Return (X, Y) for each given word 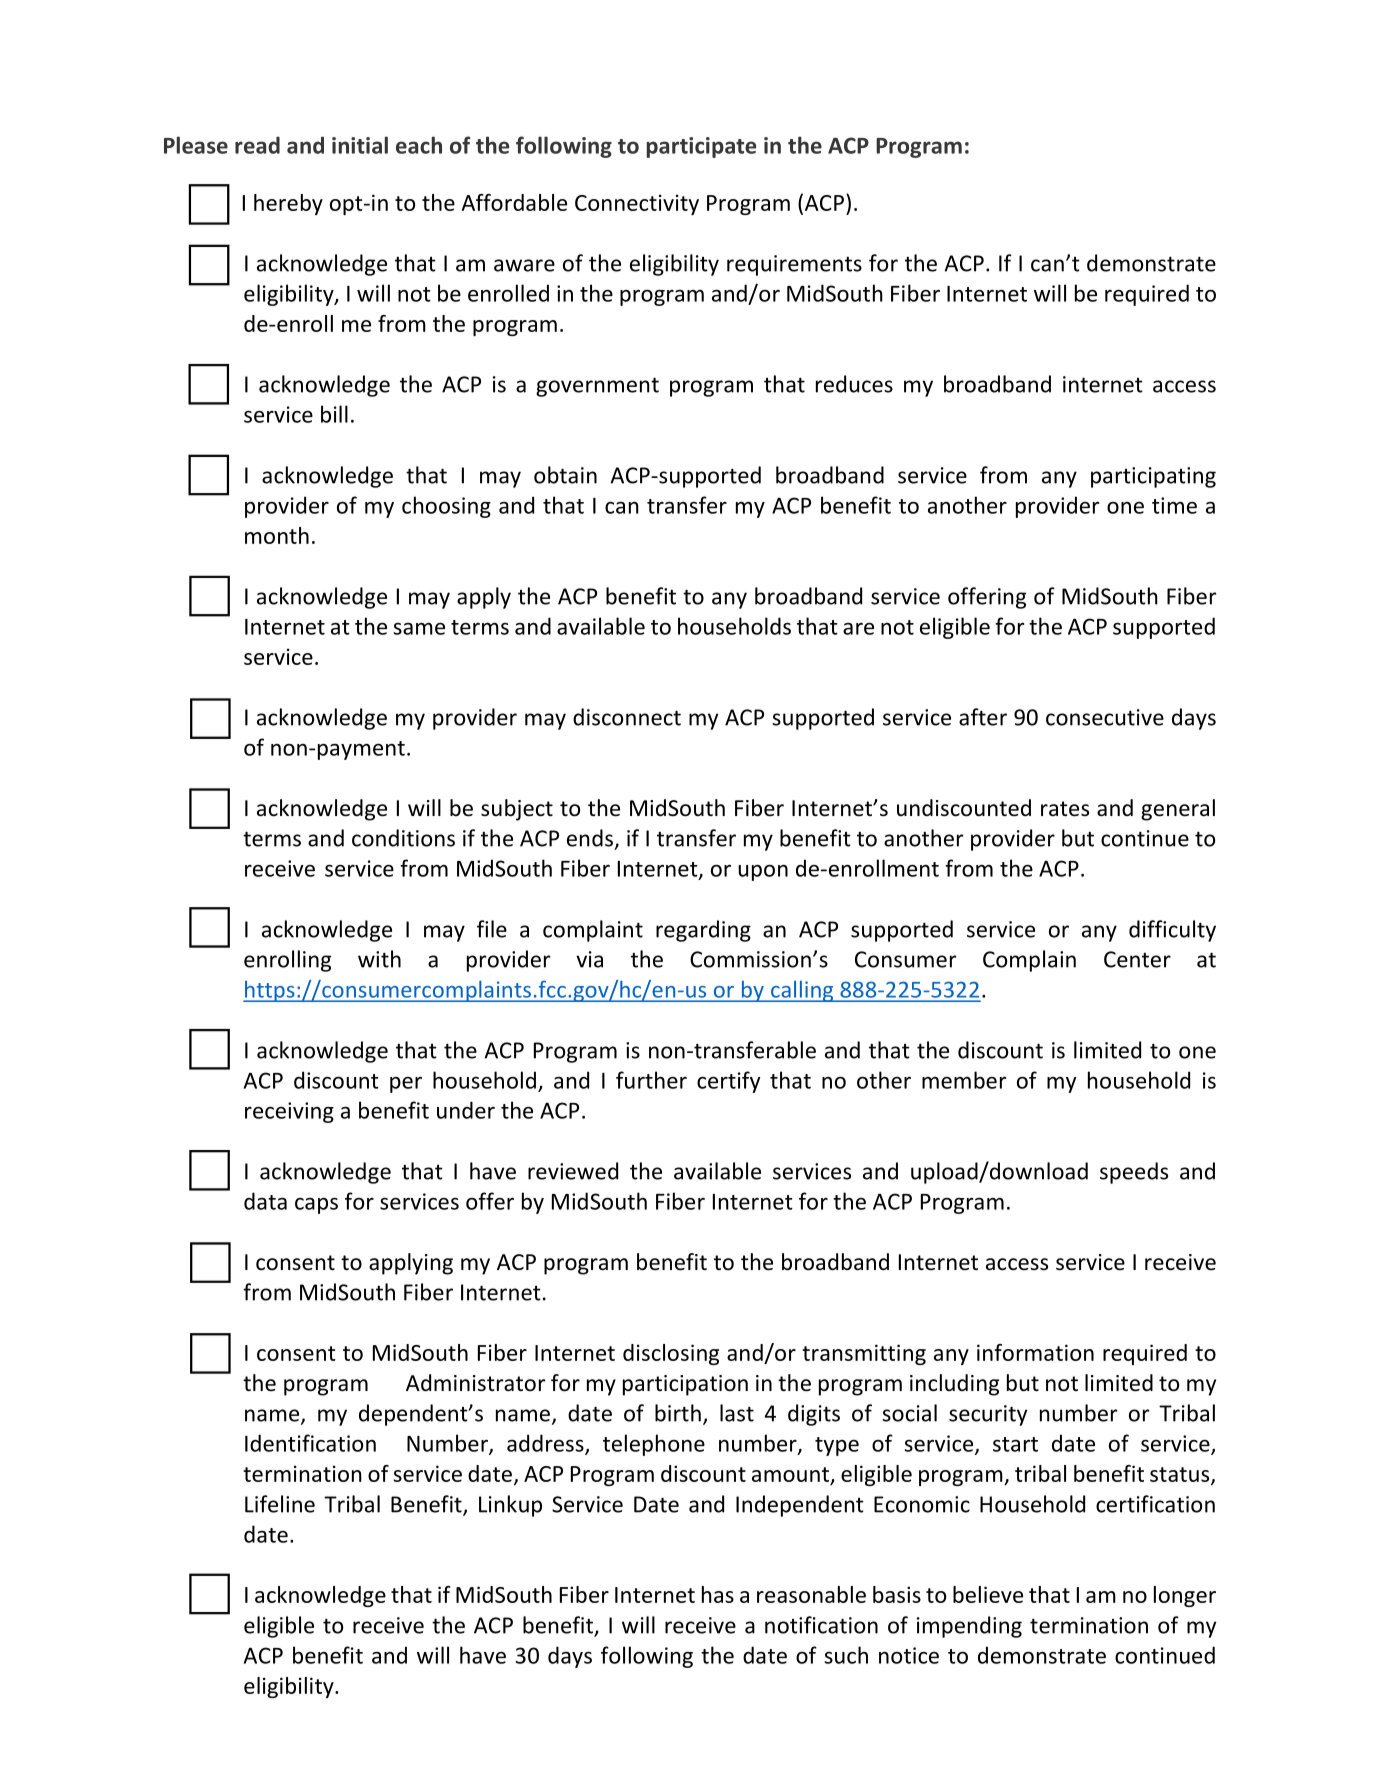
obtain (565, 475)
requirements (794, 265)
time (1174, 505)
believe (988, 1594)
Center (1137, 959)
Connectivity (637, 204)
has (718, 1594)
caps (316, 1205)
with (379, 959)
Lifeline (280, 1504)
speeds (1134, 1173)
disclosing (671, 1354)
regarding (703, 931)
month (277, 535)
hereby (288, 204)
